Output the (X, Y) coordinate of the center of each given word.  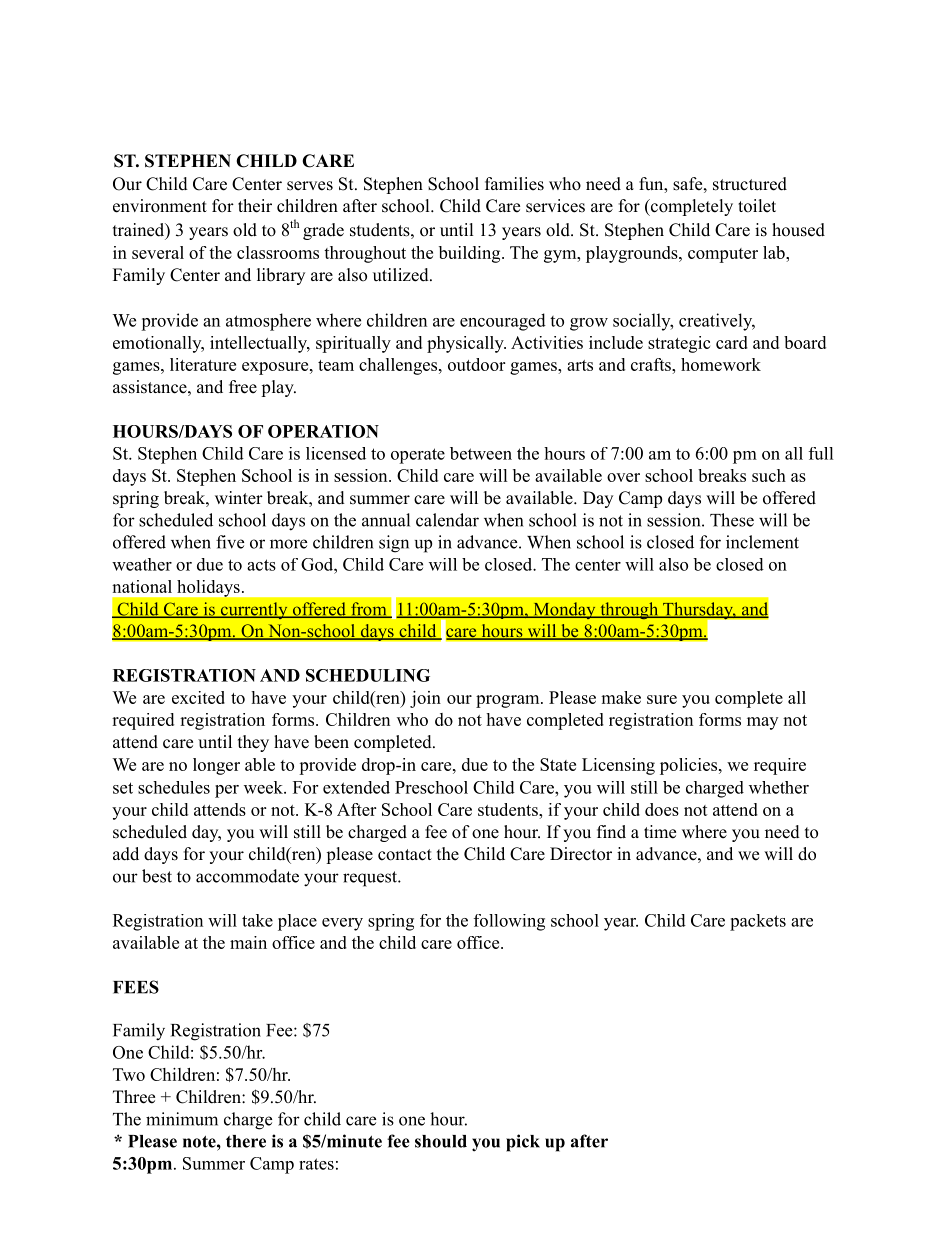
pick (523, 1143)
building (469, 254)
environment (160, 206)
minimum (182, 1119)
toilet (757, 206)
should (441, 1141)
